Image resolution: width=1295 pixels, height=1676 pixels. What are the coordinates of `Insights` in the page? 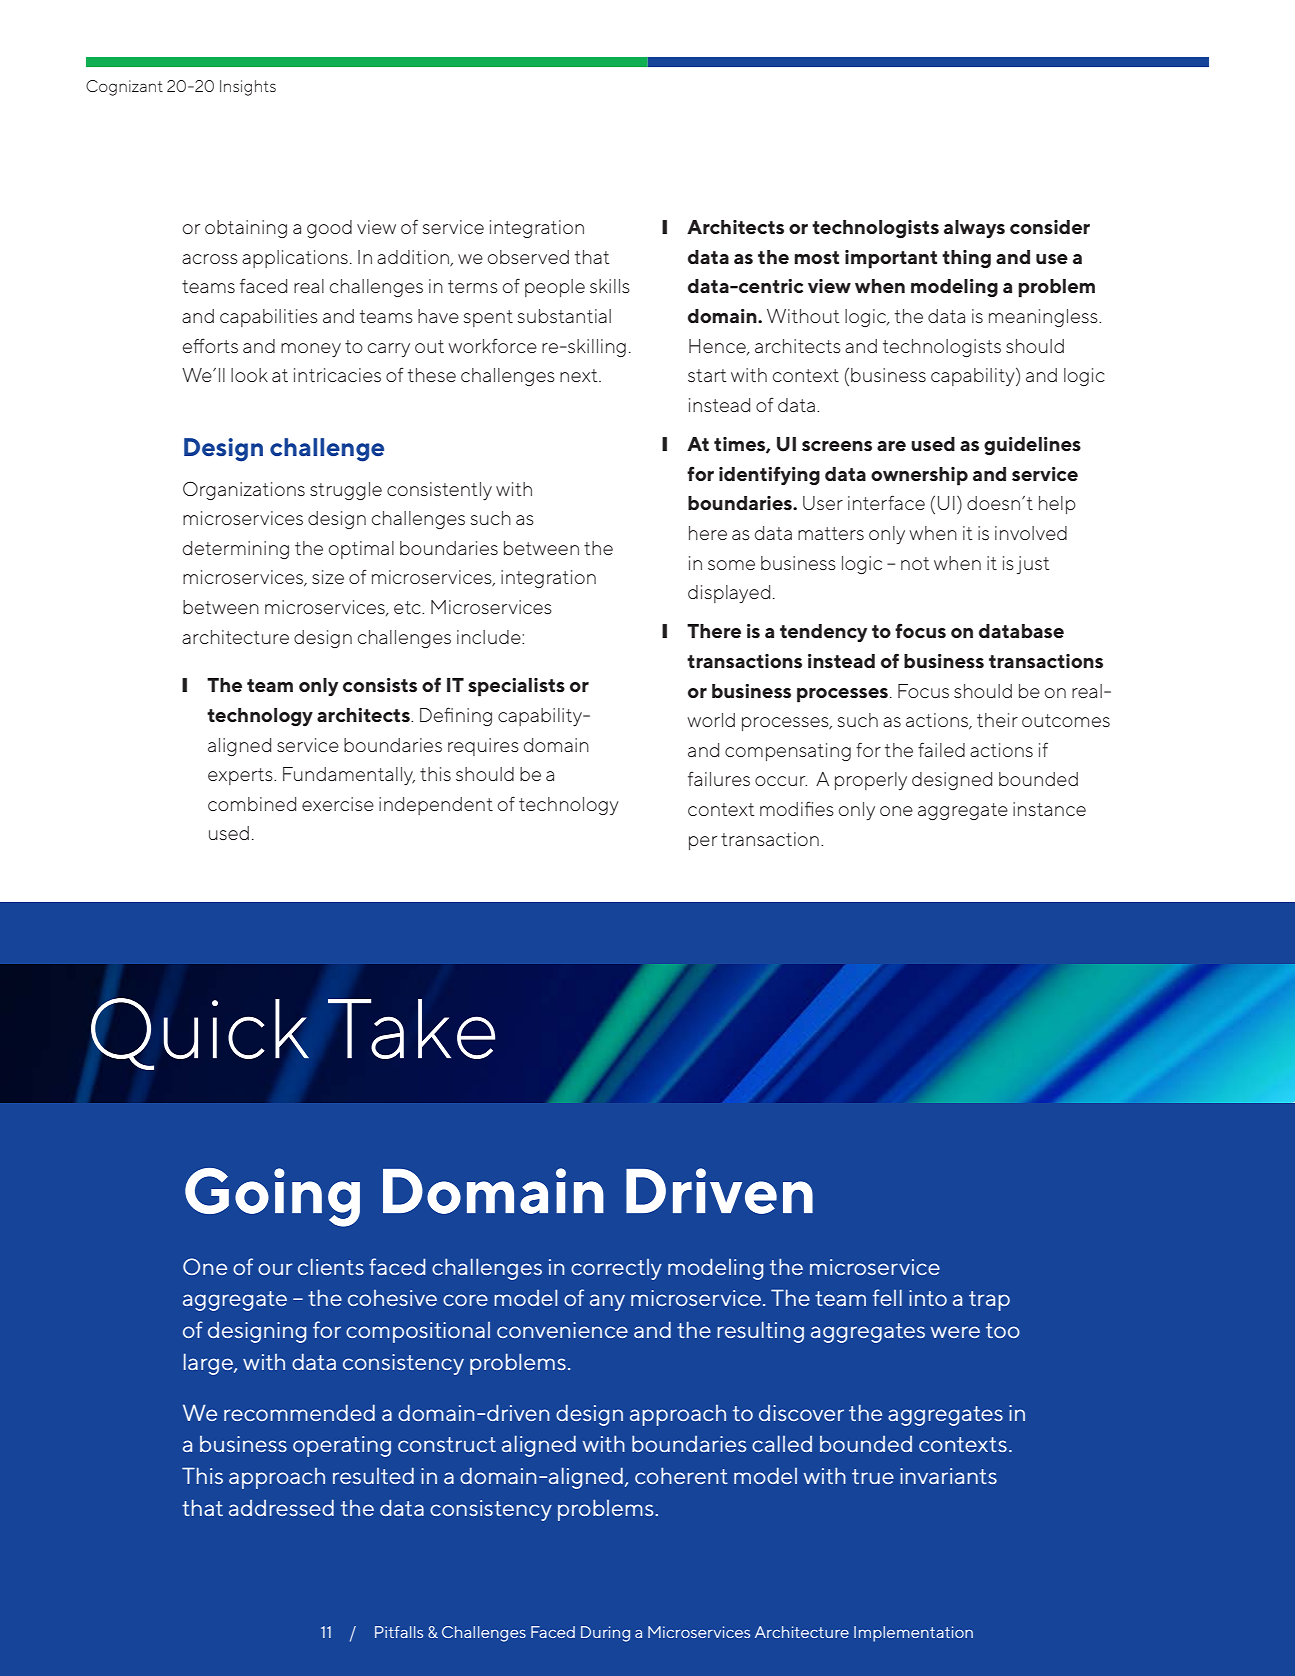 It's located at (248, 88).
